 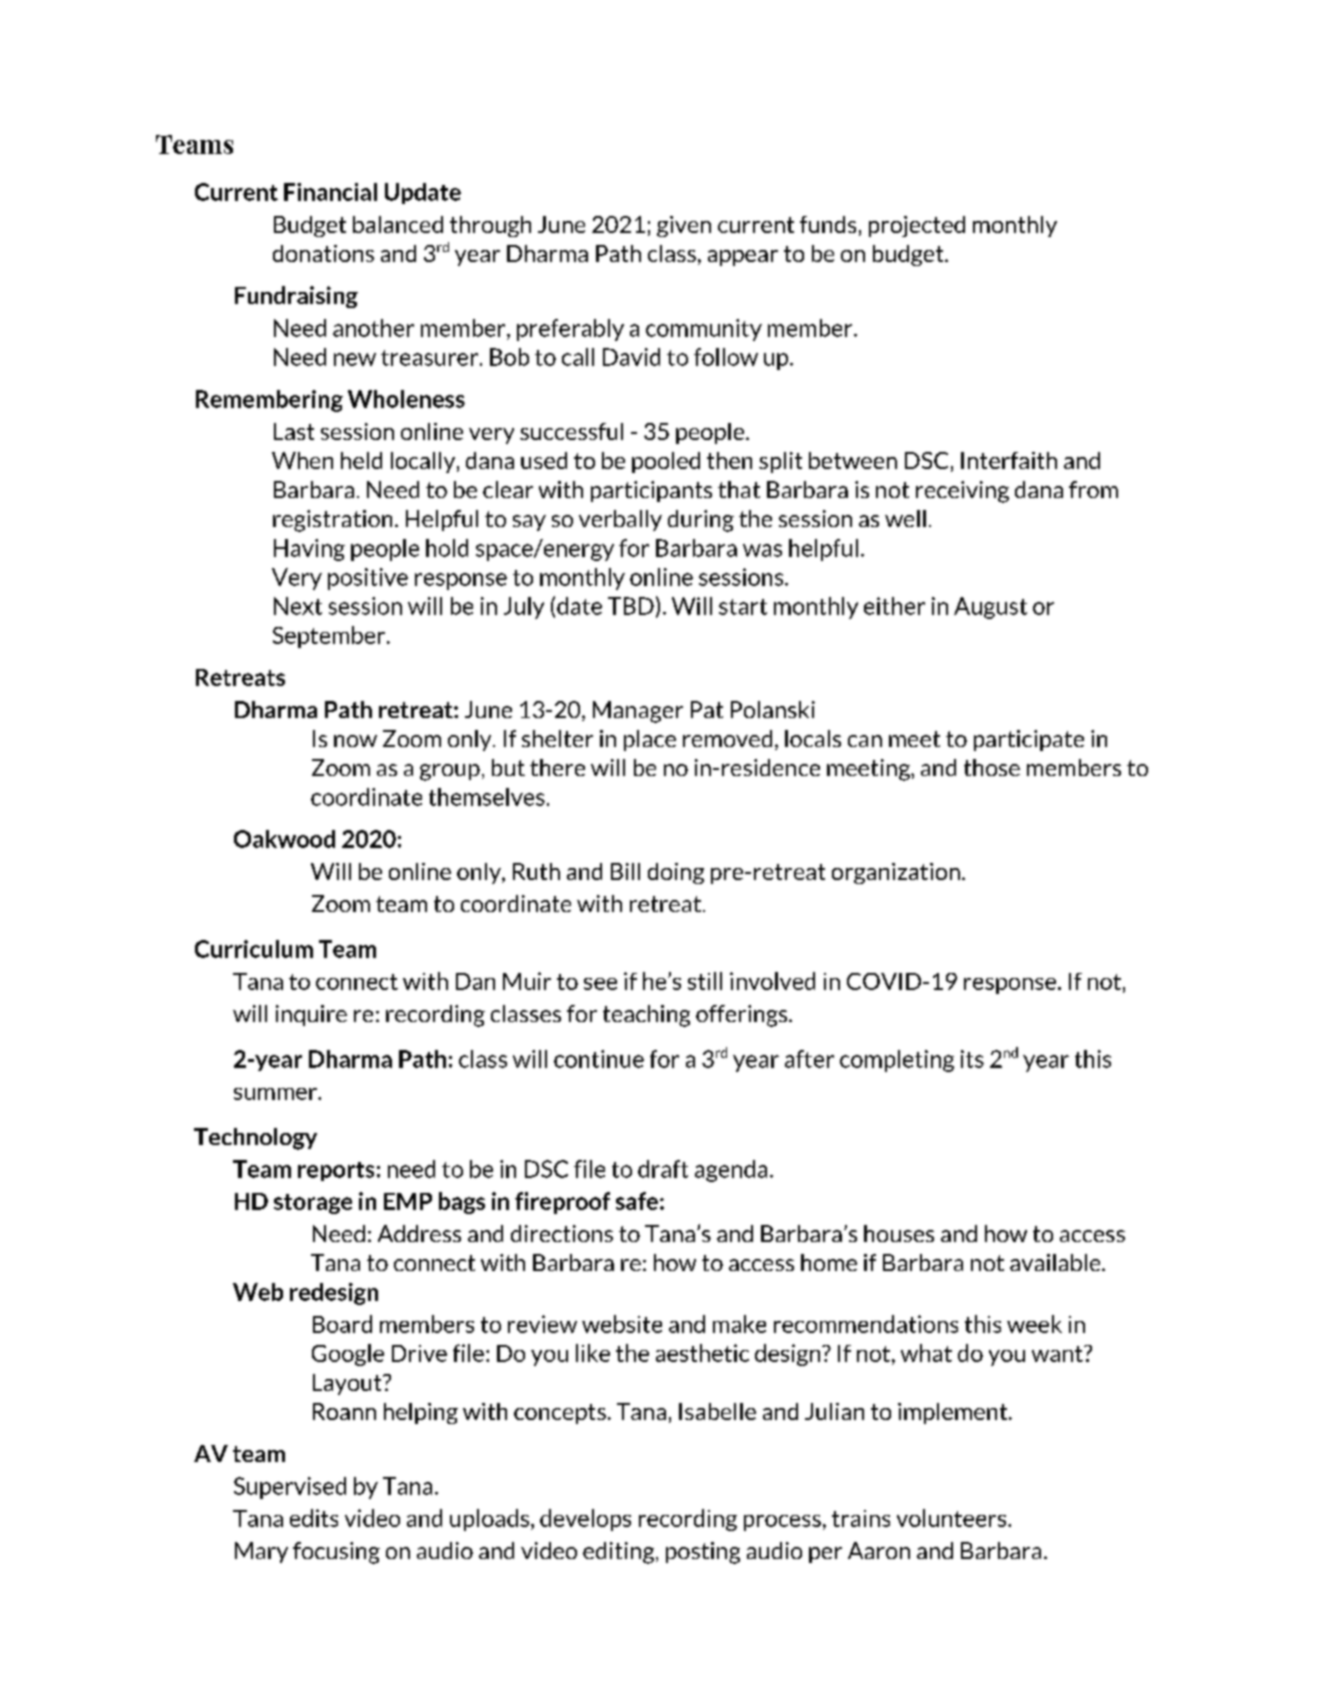 What do you see at coordinates (323, 253) in the screenshot?
I see `donations` at bounding box center [323, 253].
